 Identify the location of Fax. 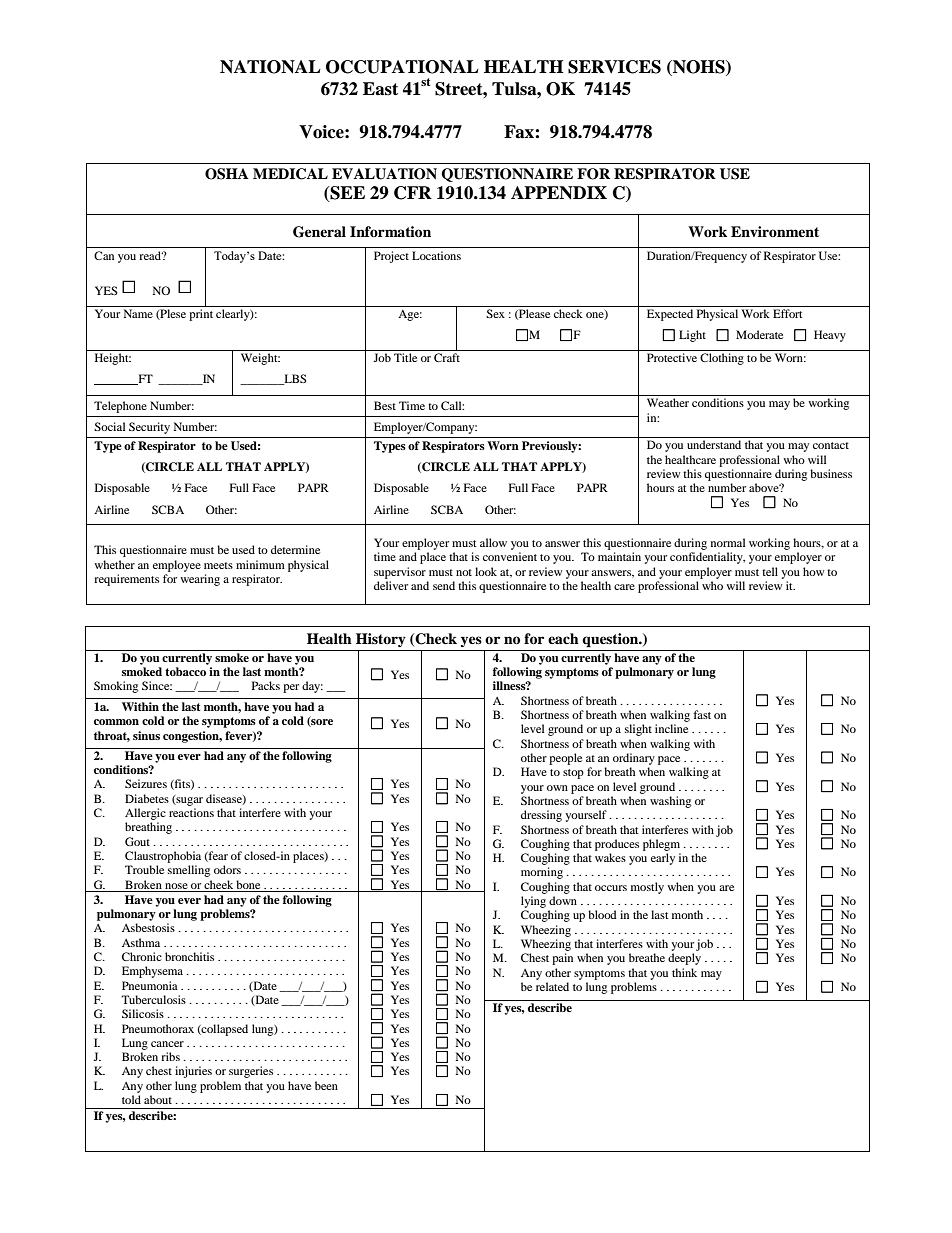
(520, 132).
